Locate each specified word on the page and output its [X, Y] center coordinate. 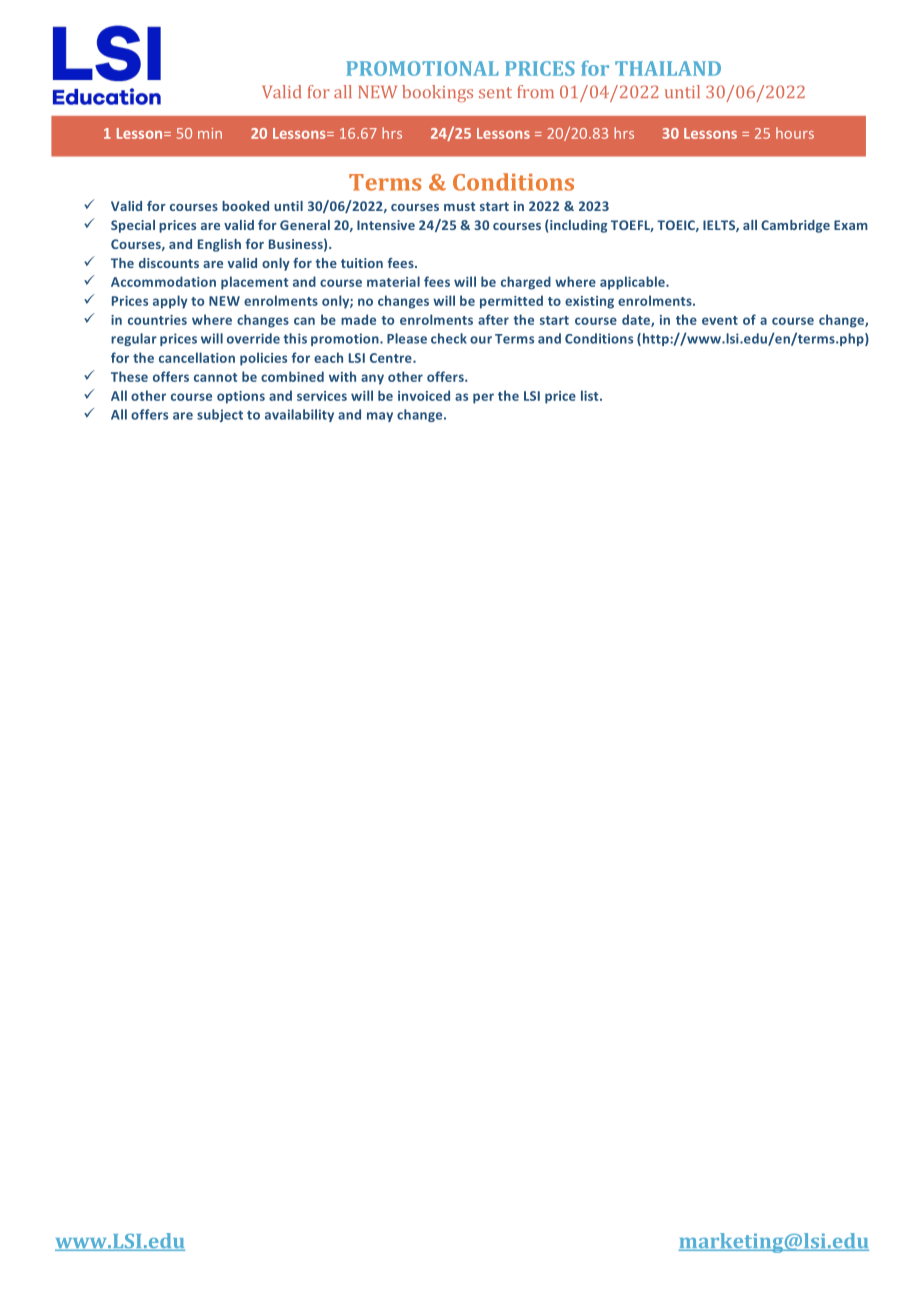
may [380, 417]
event [720, 320]
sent [495, 92]
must [459, 206]
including [578, 226]
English [219, 245]
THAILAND [668, 68]
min [210, 133]
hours [795, 133]
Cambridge [795, 226]
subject [220, 415]
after [493, 319]
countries [157, 320]
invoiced [424, 395]
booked [245, 206]
